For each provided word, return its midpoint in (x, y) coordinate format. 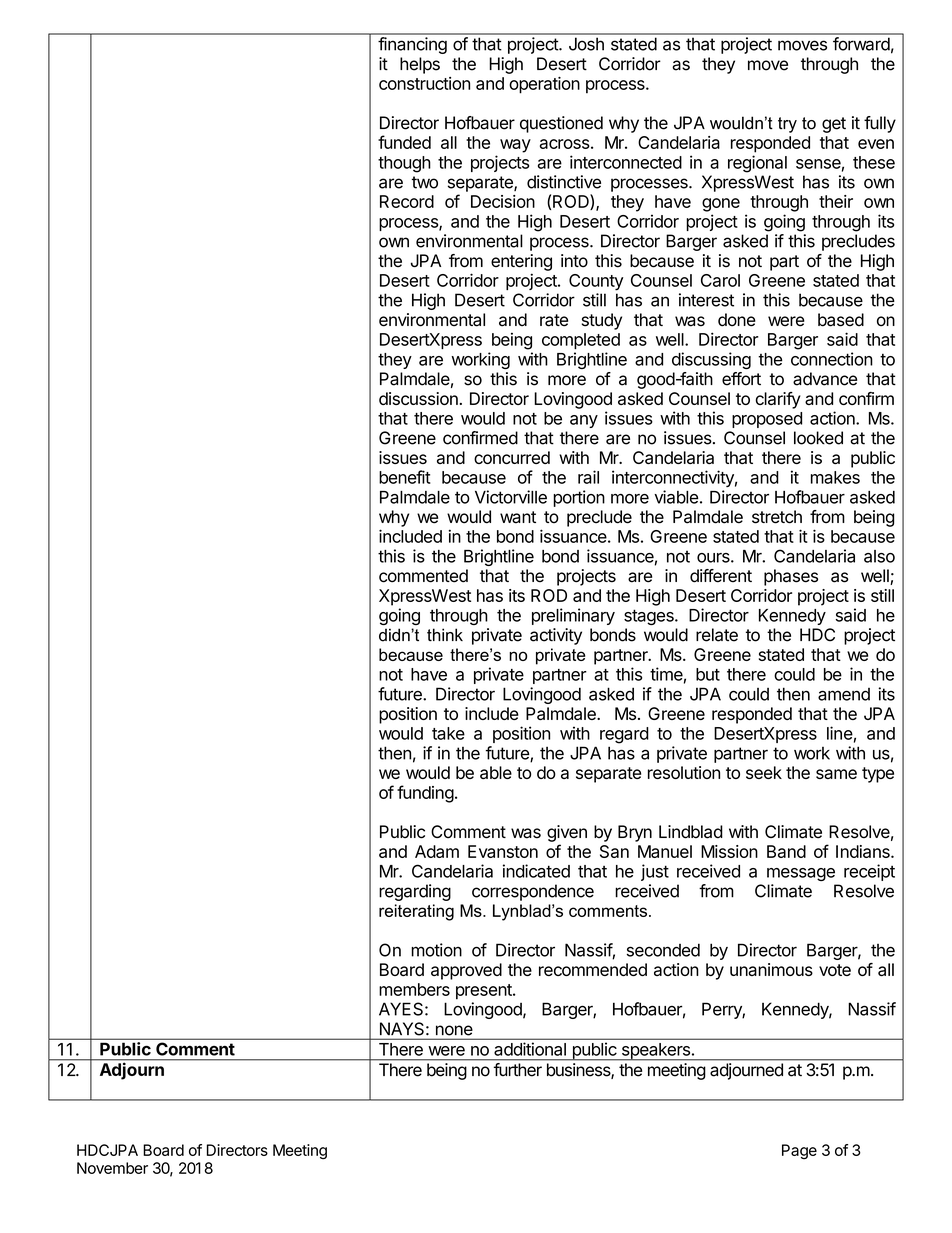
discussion (419, 398)
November (112, 1168)
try (787, 125)
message (801, 874)
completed (581, 341)
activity (556, 636)
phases (791, 577)
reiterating (416, 912)
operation (544, 85)
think (445, 635)
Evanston (503, 851)
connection (832, 359)
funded (404, 142)
